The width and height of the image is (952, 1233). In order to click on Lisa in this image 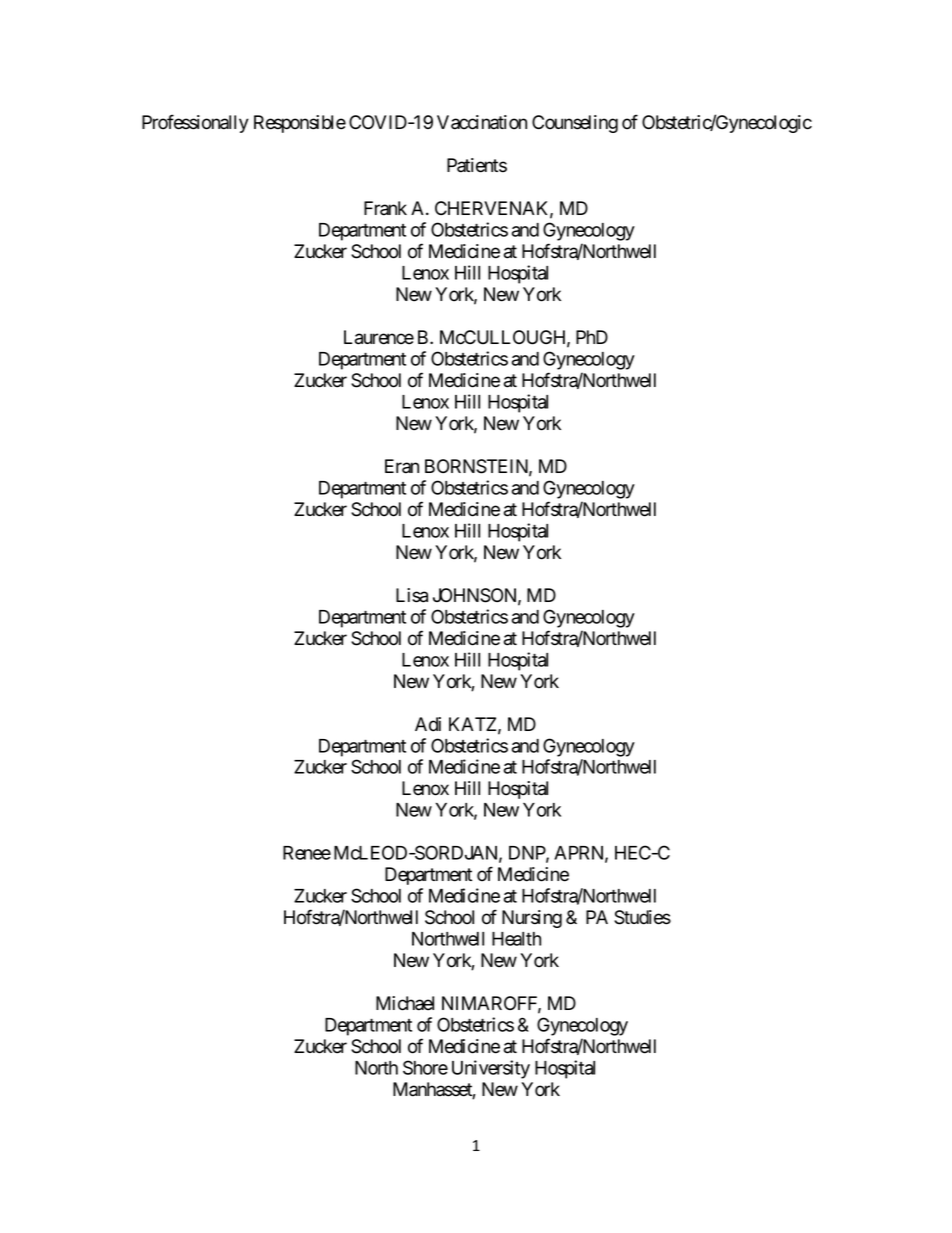, I will do `click(412, 595)`.
